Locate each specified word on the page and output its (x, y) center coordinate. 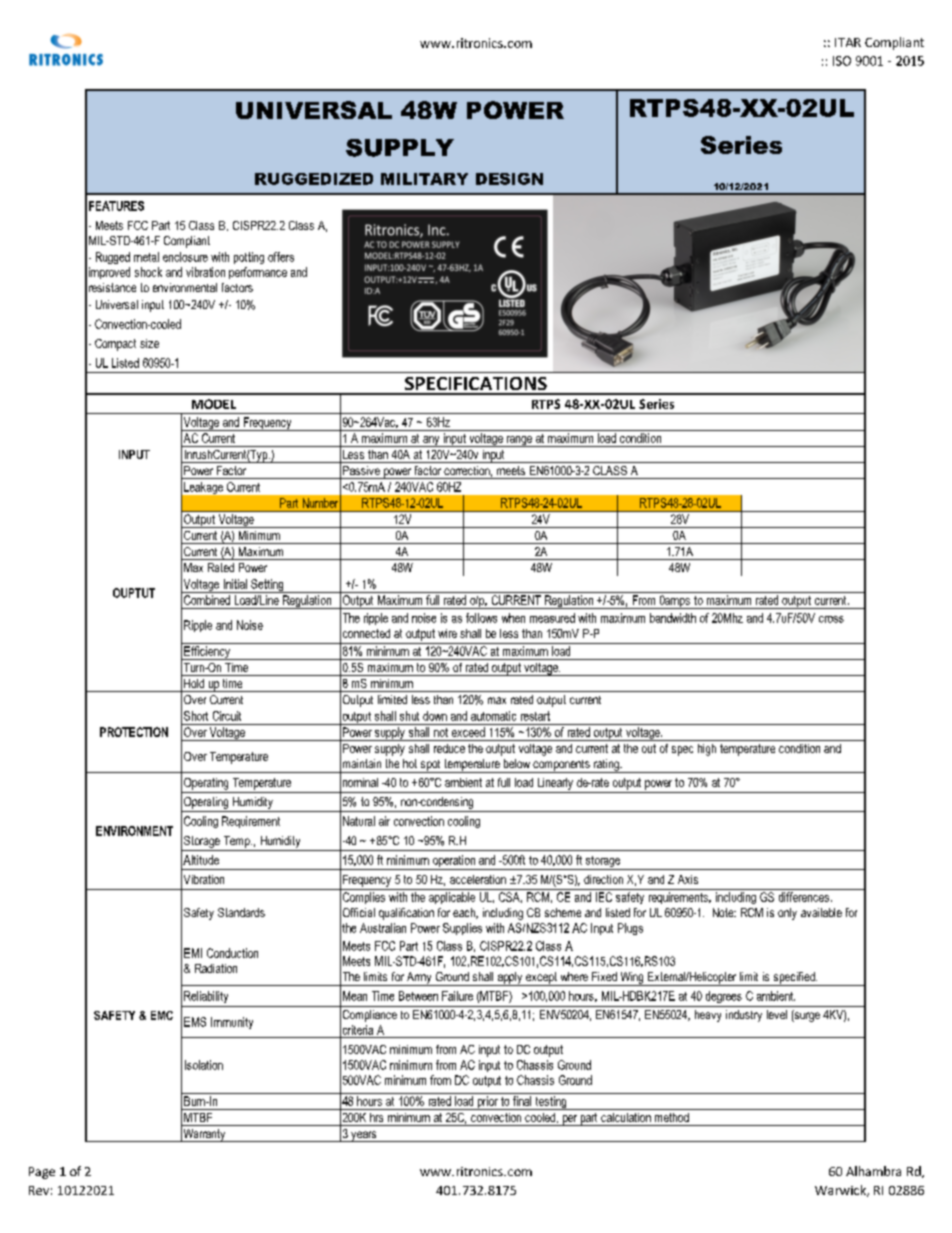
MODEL (214, 404)
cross (831, 619)
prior (487, 1103)
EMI (193, 953)
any (431, 441)
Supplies (462, 929)
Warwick (842, 1191)
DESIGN (509, 179)
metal (146, 257)
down (435, 716)
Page (42, 1173)
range (519, 441)
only (787, 914)
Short (196, 716)
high (707, 750)
